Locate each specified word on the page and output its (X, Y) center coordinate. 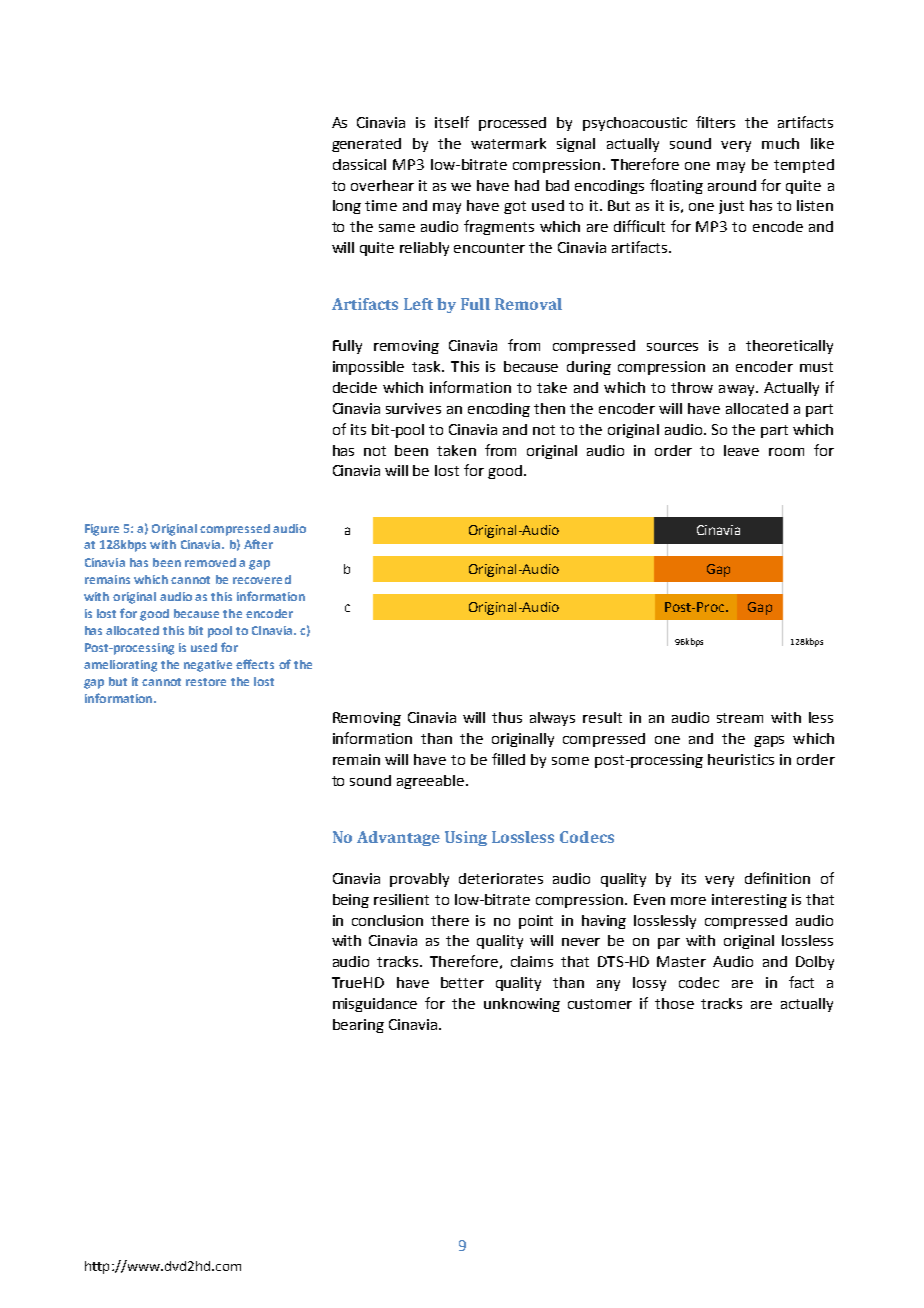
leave (741, 450)
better (462, 982)
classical (359, 164)
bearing (358, 1026)
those (674, 1003)
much (780, 143)
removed (210, 562)
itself (452, 122)
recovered (262, 579)
